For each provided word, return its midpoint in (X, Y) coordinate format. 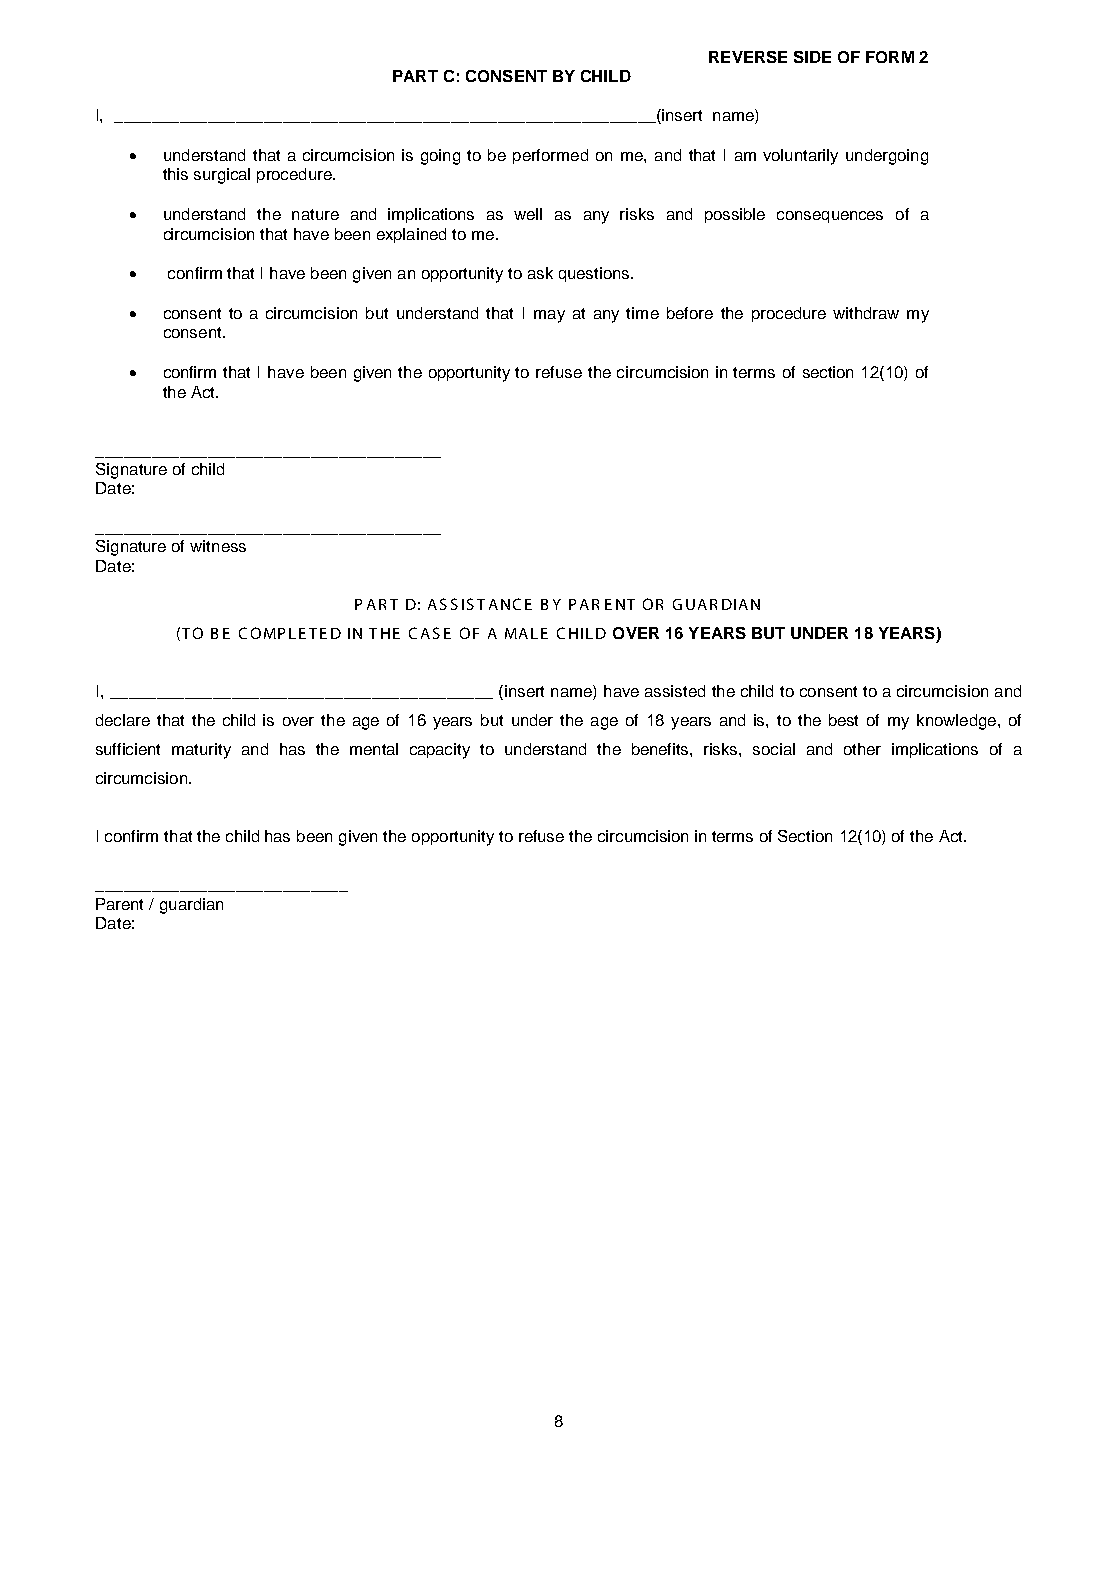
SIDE (812, 57)
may (549, 316)
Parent (119, 904)
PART (415, 76)
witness (218, 546)
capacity (440, 751)
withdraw (866, 313)
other (862, 749)
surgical (222, 176)
